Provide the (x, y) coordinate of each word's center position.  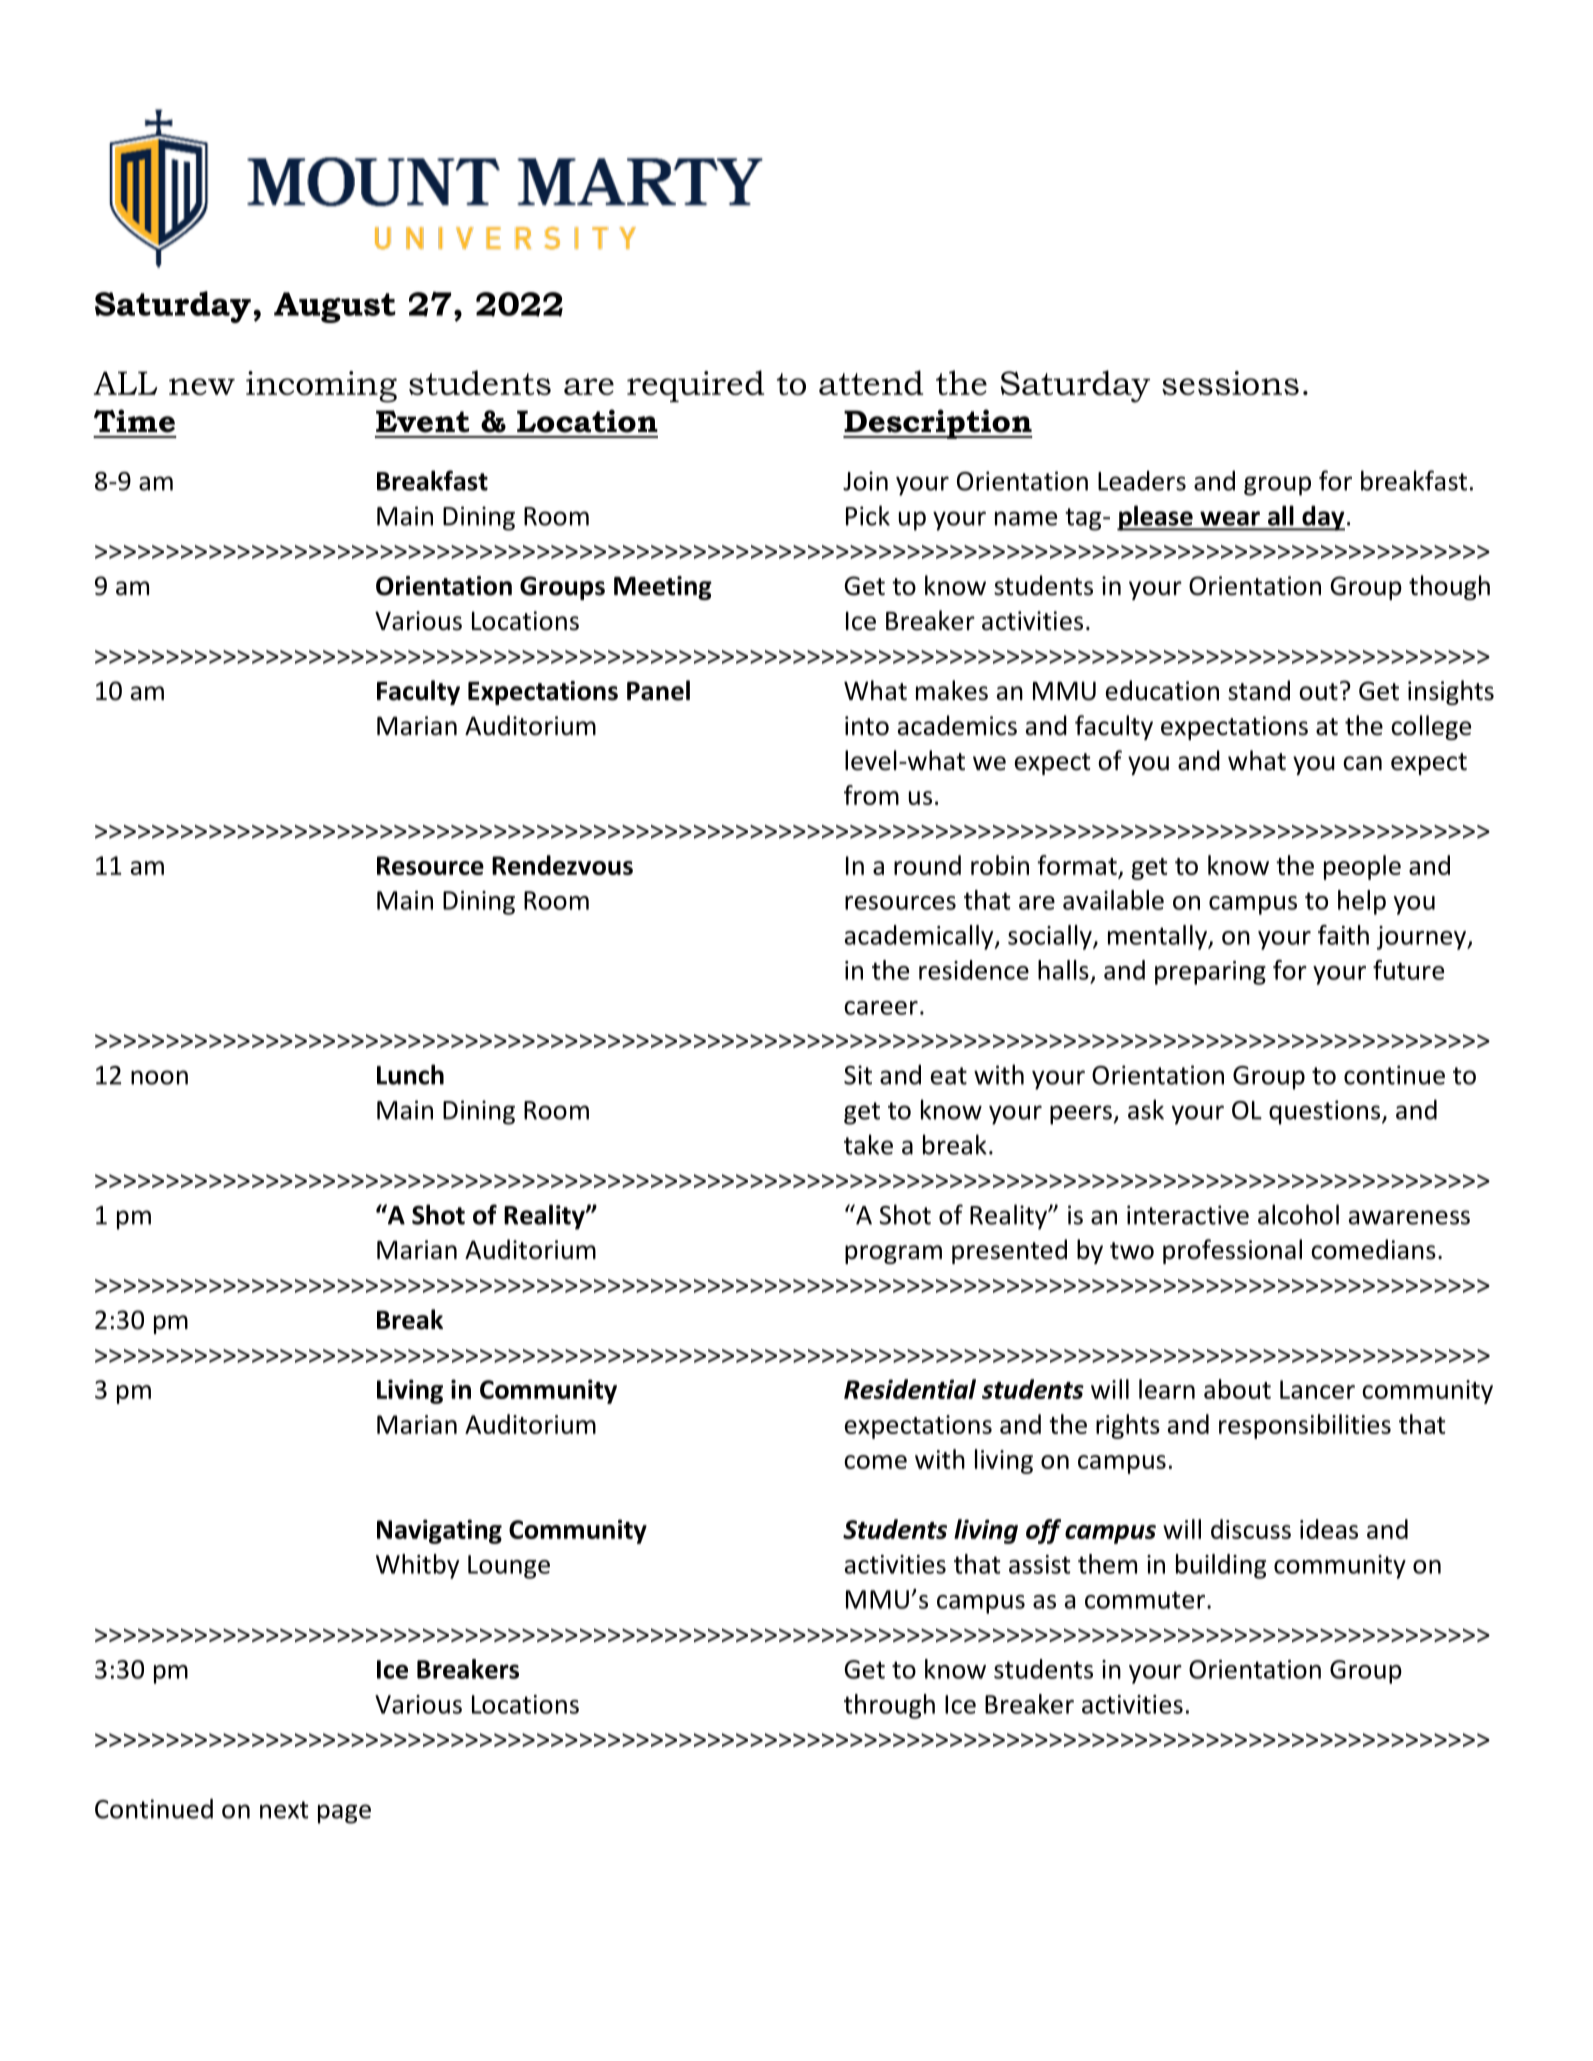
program (893, 1254)
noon (159, 1077)
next (284, 1810)
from (871, 795)
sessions (1230, 383)
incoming (321, 387)
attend (871, 382)
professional (1232, 1251)
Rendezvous (562, 865)
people (1362, 867)
